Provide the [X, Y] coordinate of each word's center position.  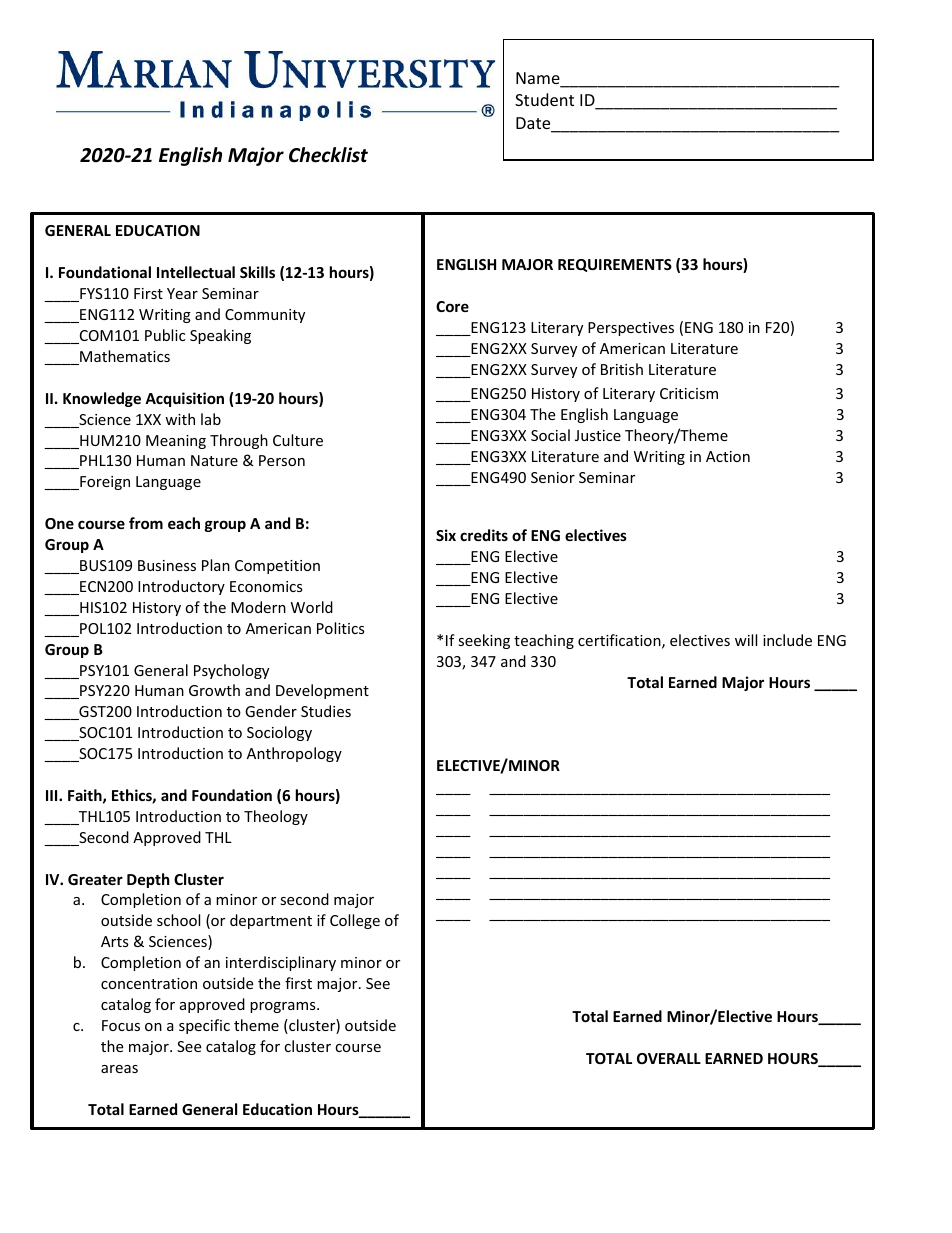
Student [544, 99]
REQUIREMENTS [615, 265]
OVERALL [669, 1058]
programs [284, 1007]
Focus [121, 1025]
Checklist [328, 155]
